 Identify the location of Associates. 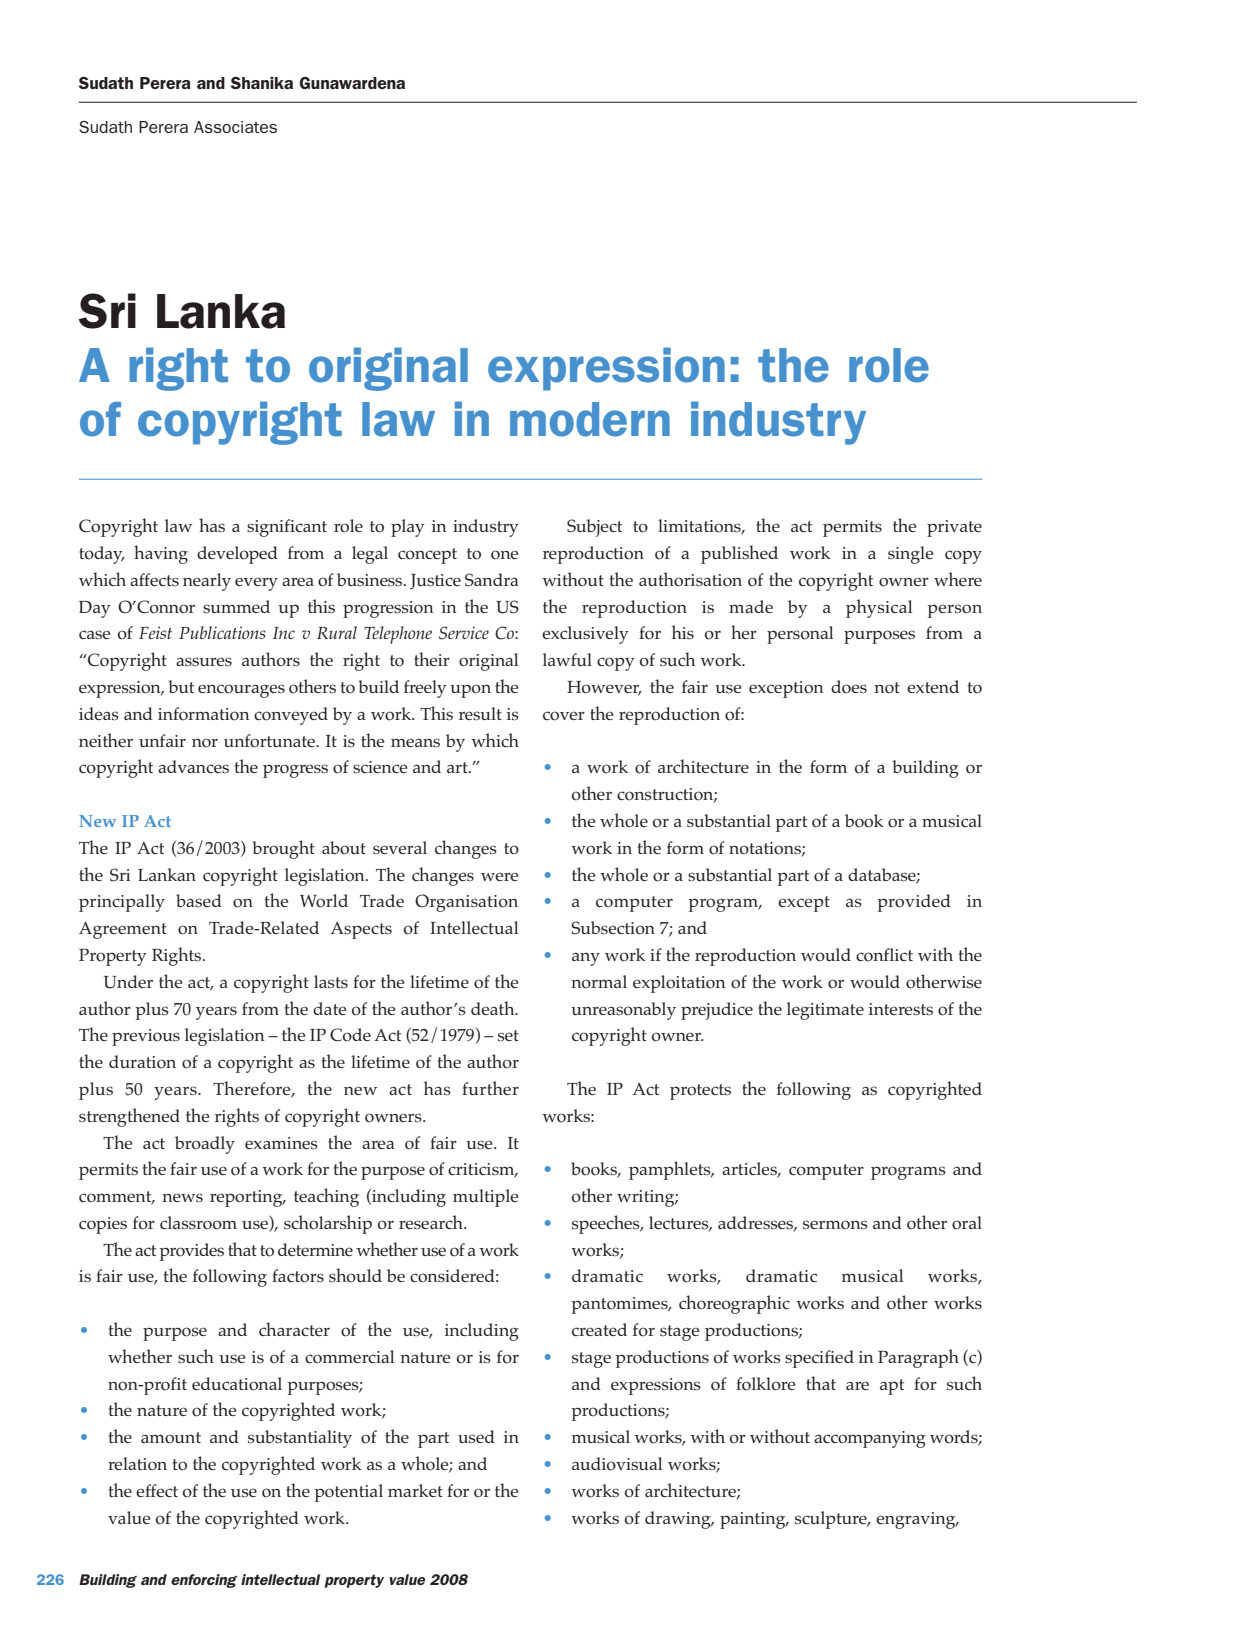
(235, 127).
